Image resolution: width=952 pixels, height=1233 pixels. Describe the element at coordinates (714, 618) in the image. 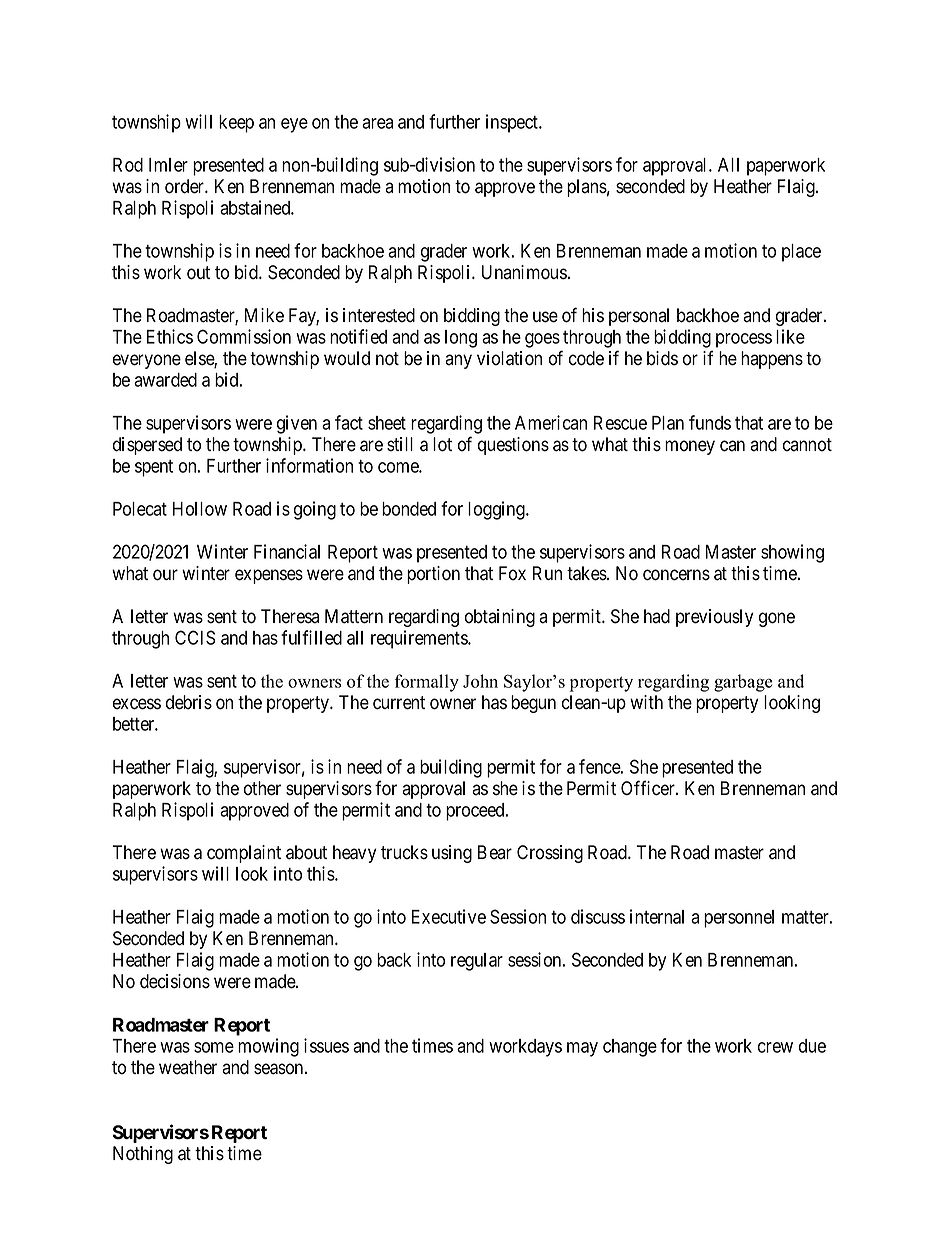

I see `previously` at that location.
